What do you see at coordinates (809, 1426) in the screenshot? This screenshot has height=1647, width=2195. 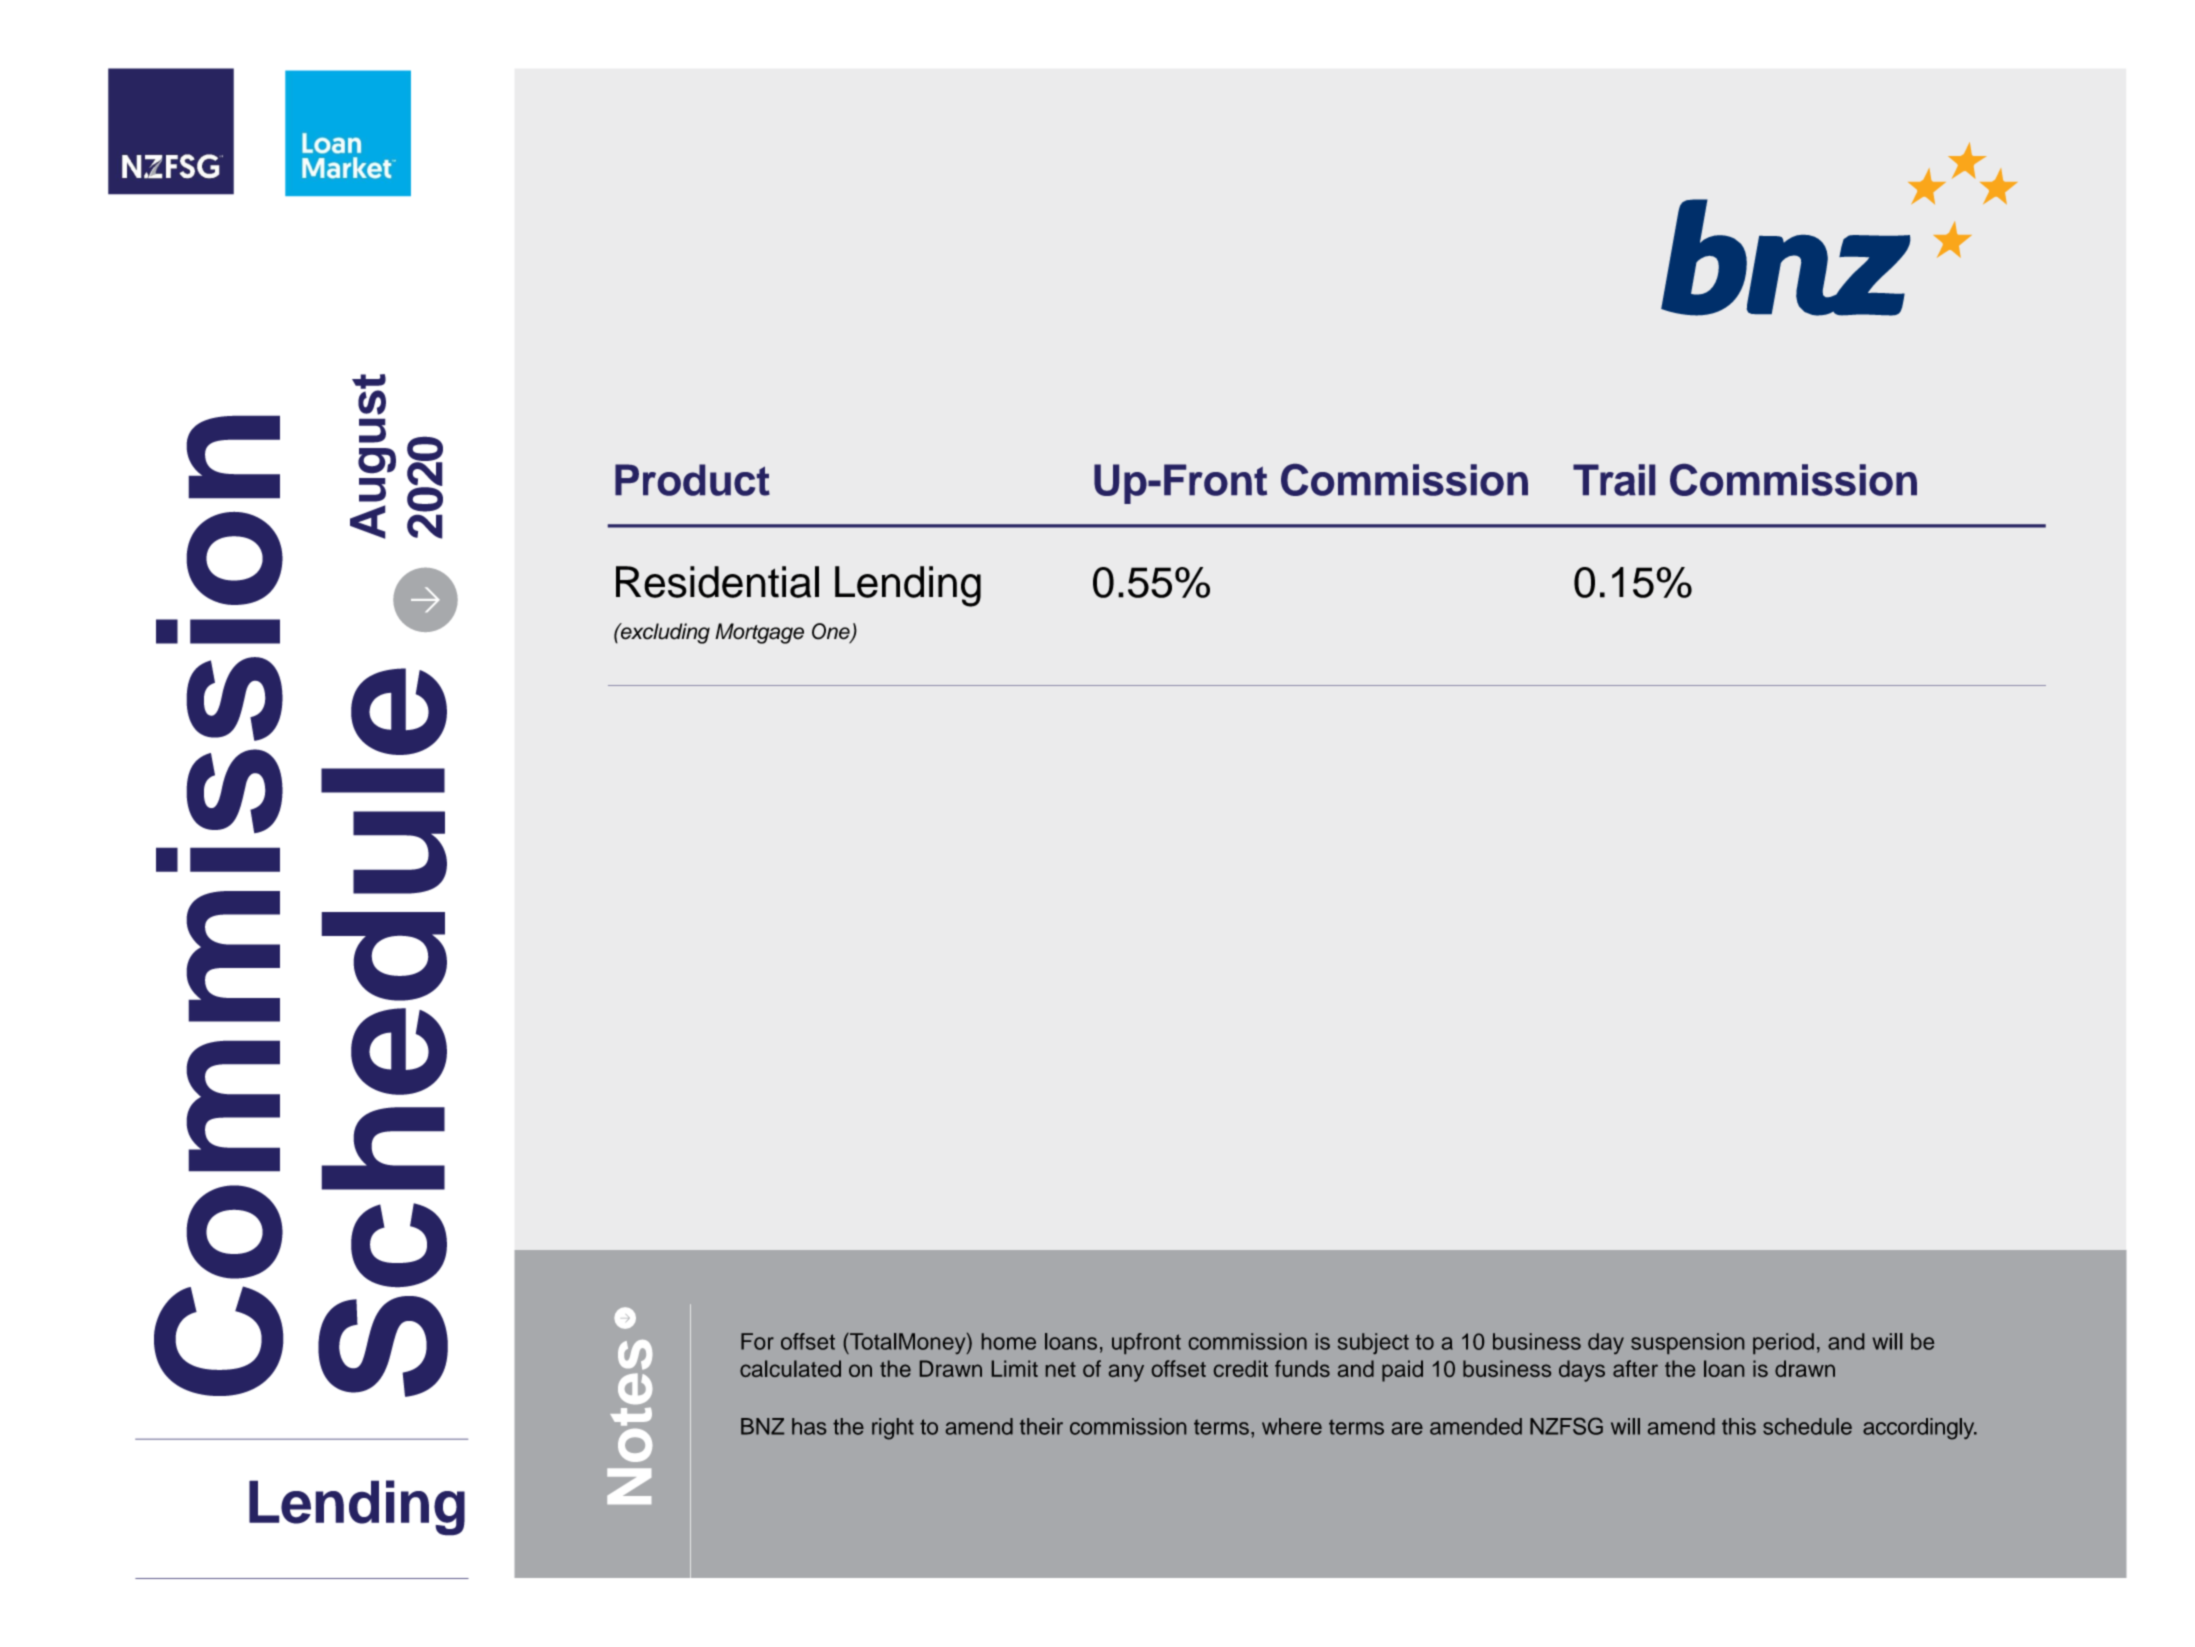 I see `has` at bounding box center [809, 1426].
